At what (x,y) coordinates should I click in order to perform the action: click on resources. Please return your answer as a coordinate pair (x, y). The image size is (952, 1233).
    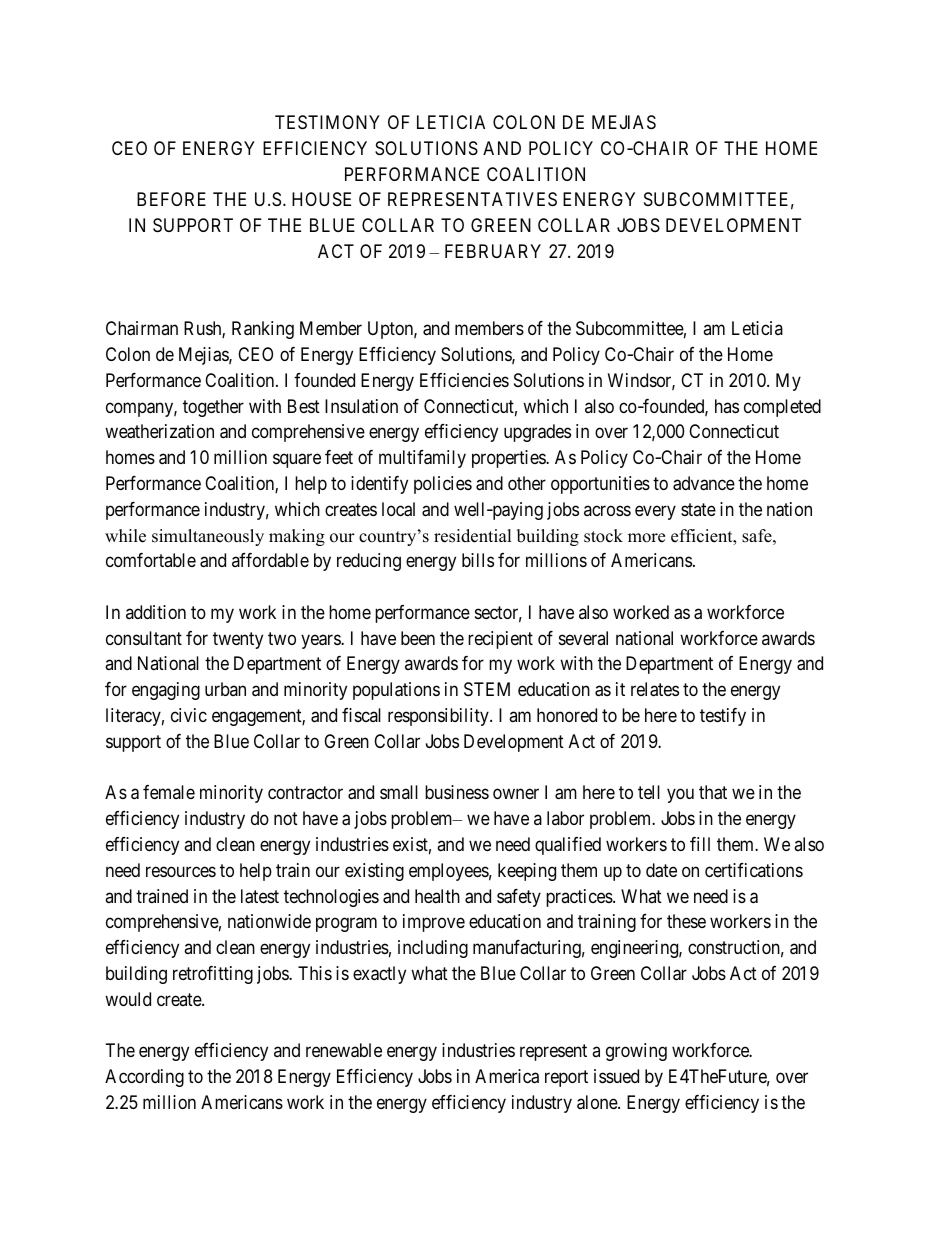
    Looking at the image, I should click on (181, 871).
